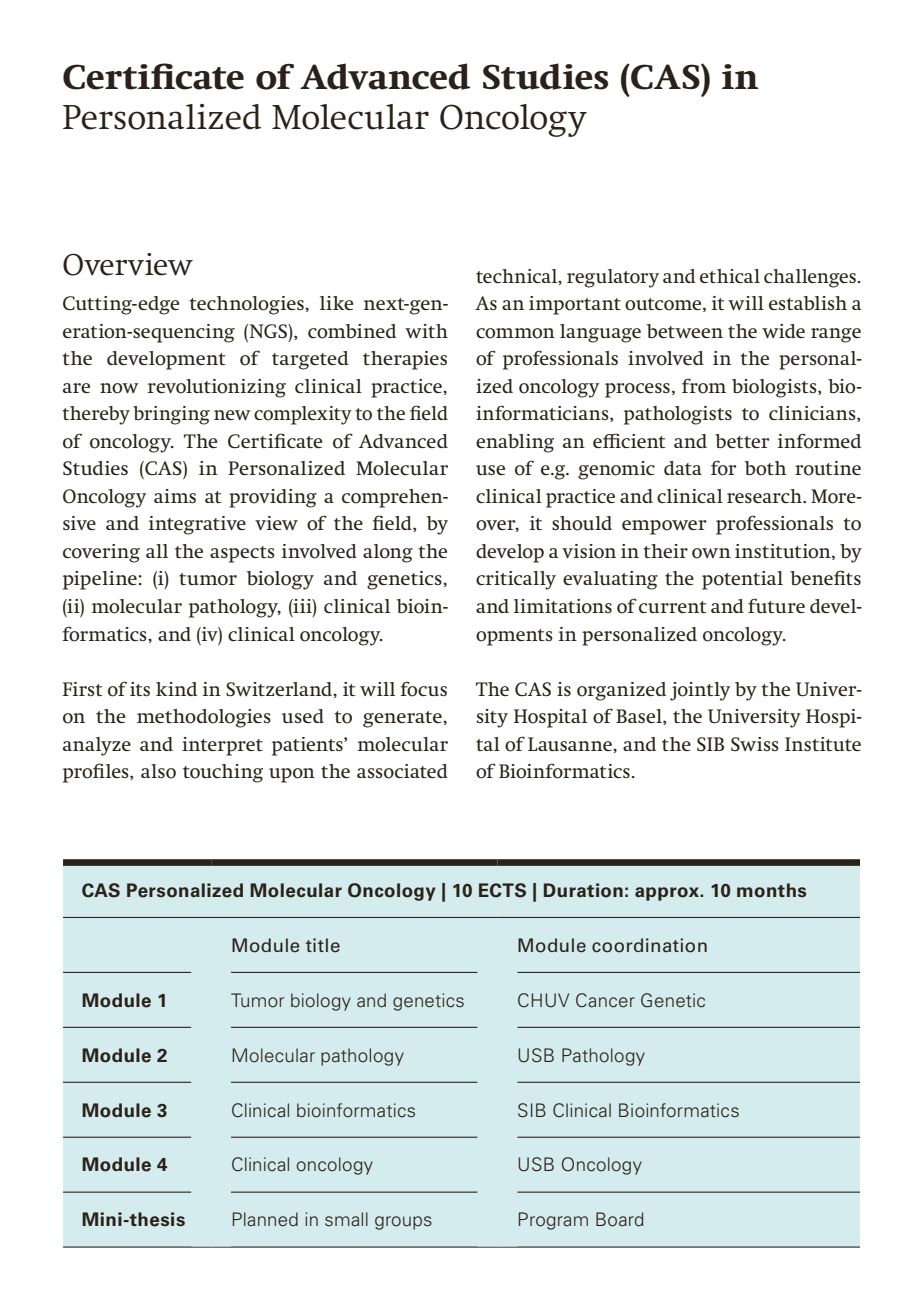  What do you see at coordinates (402, 771) in the screenshot?
I see `associated` at bounding box center [402, 771].
